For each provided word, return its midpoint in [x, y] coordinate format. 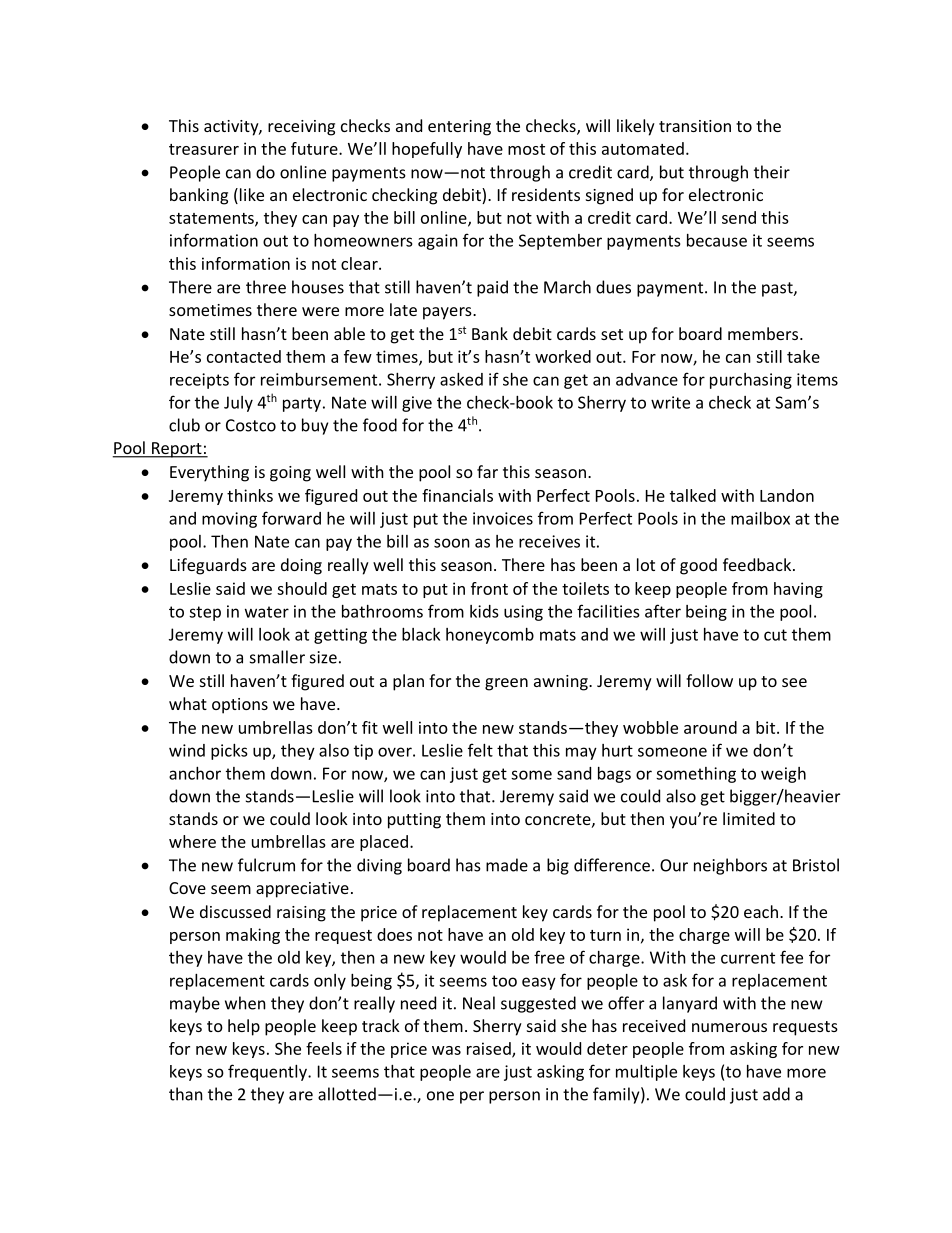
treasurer [204, 149]
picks [229, 752]
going [290, 474]
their [772, 172]
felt [480, 750]
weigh [783, 775]
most [526, 149]
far [487, 471]
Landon [787, 495]
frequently [268, 1072]
